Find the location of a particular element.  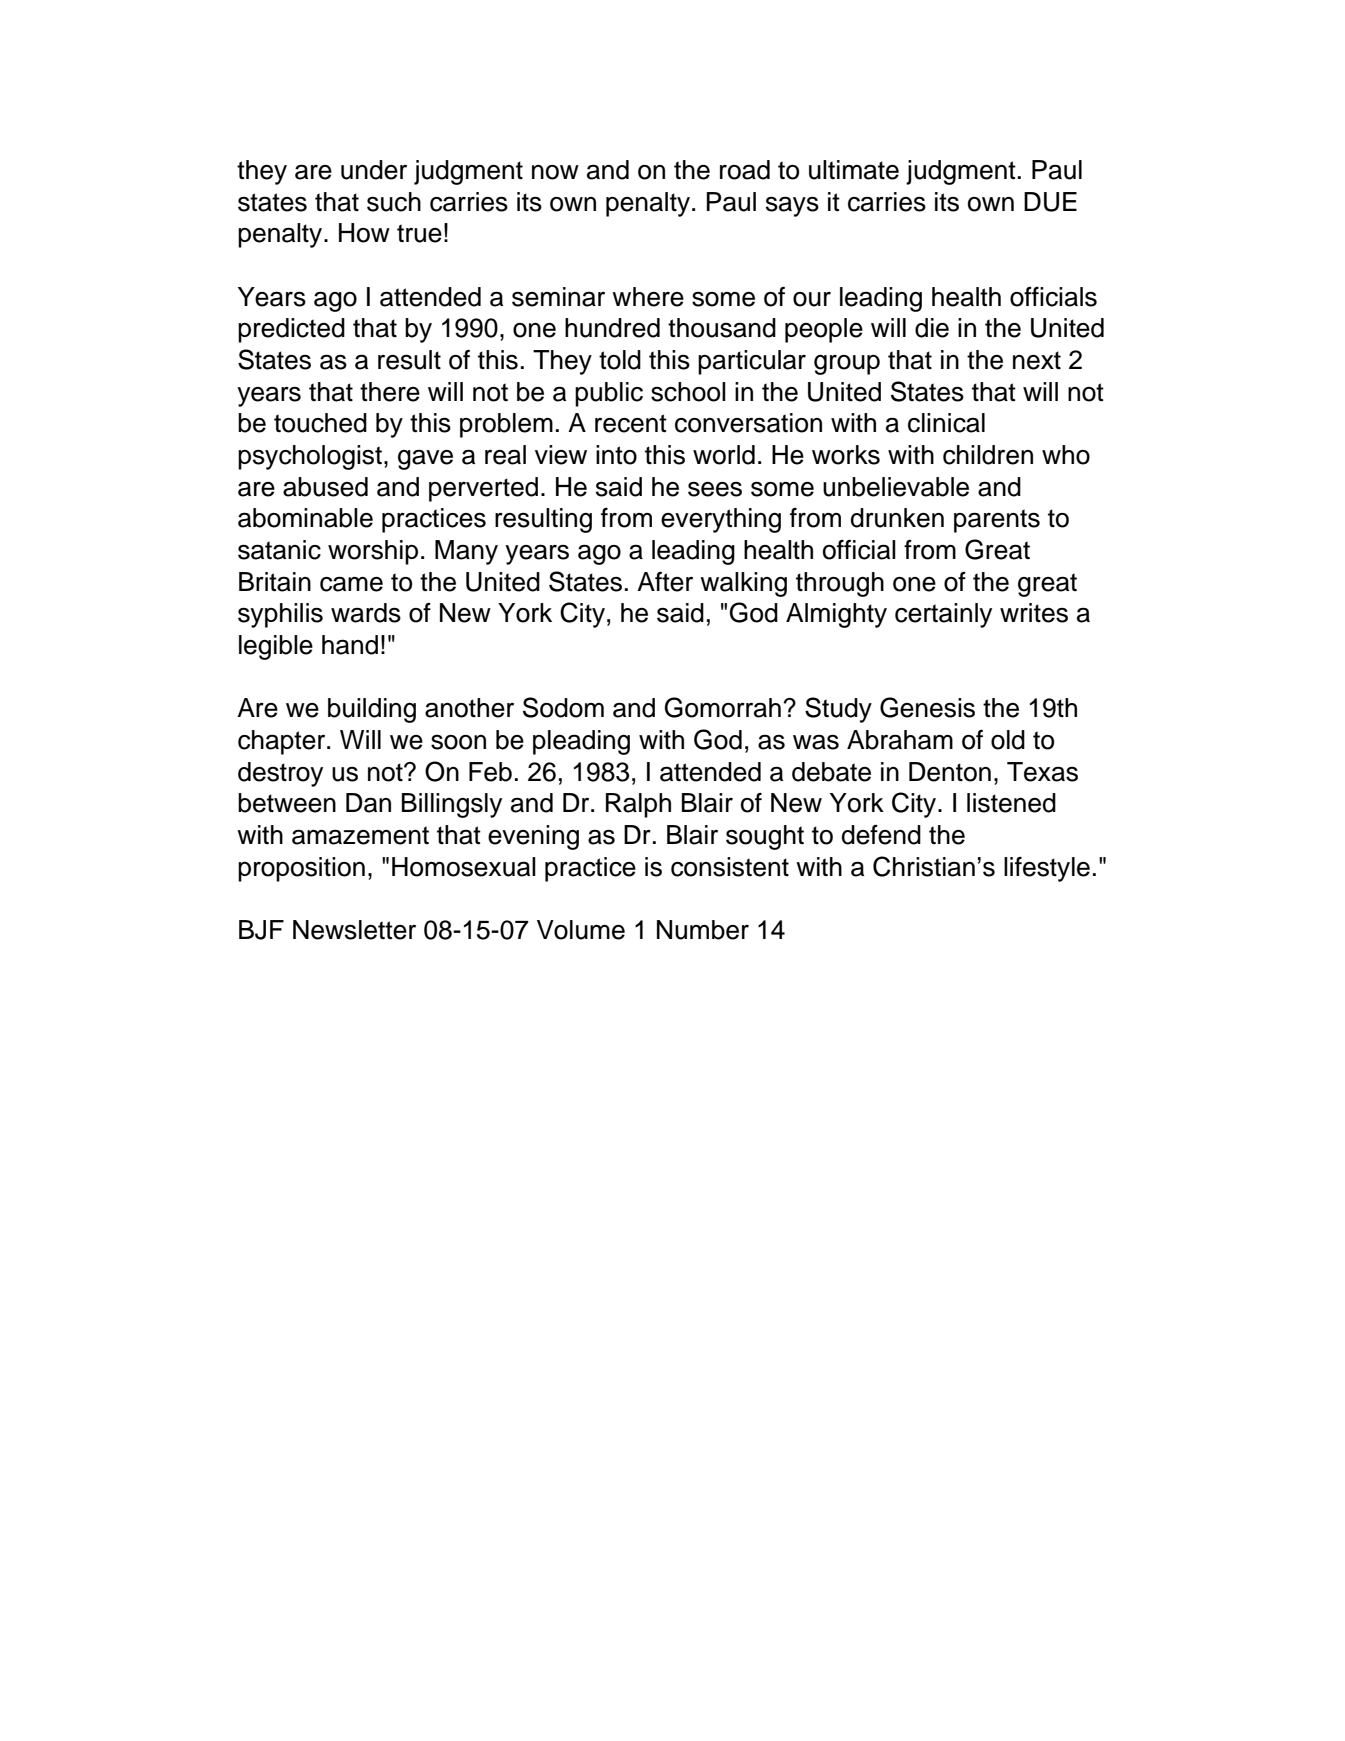

Newsletter is located at coordinates (354, 930).
